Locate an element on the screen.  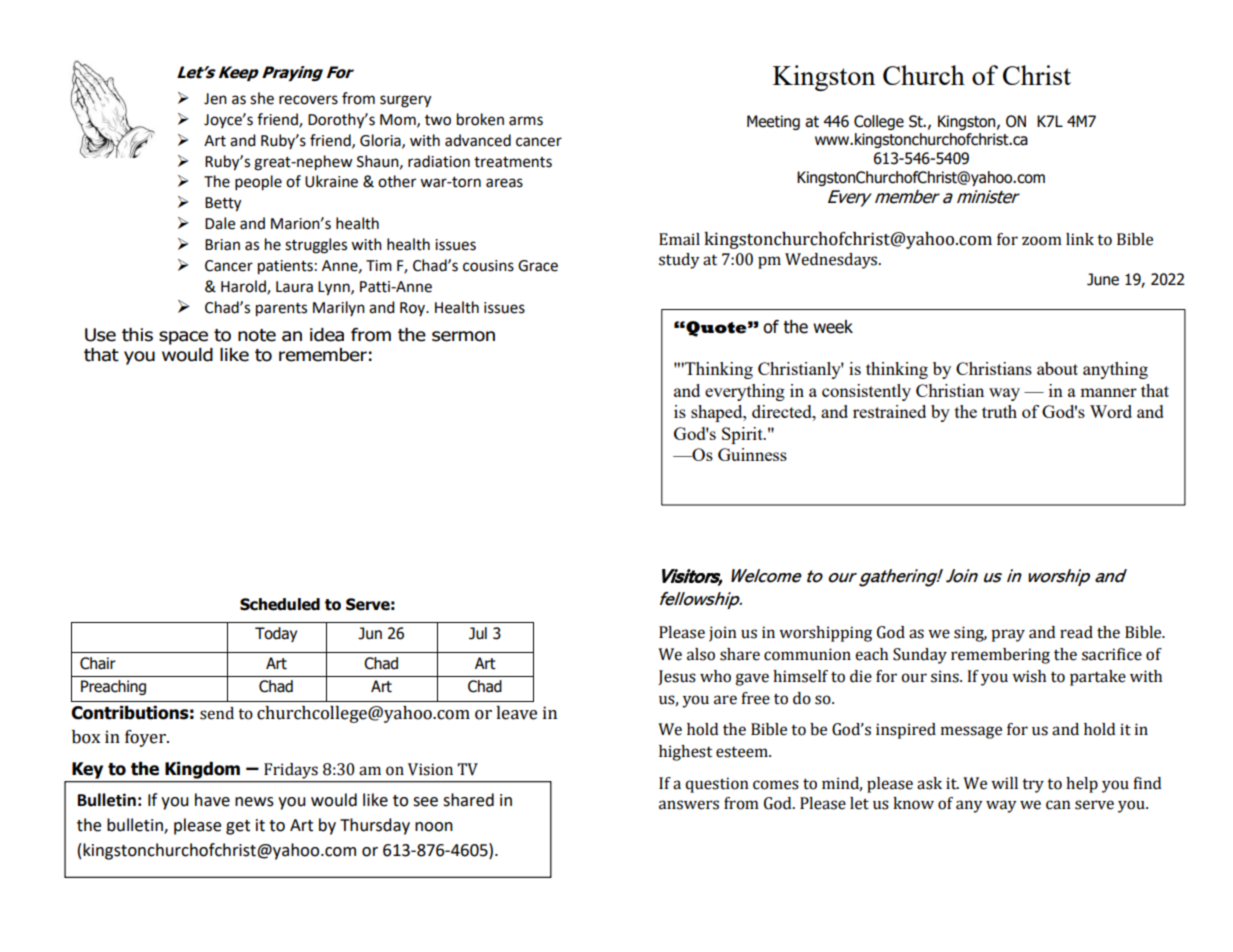
June is located at coordinates (1103, 279).
